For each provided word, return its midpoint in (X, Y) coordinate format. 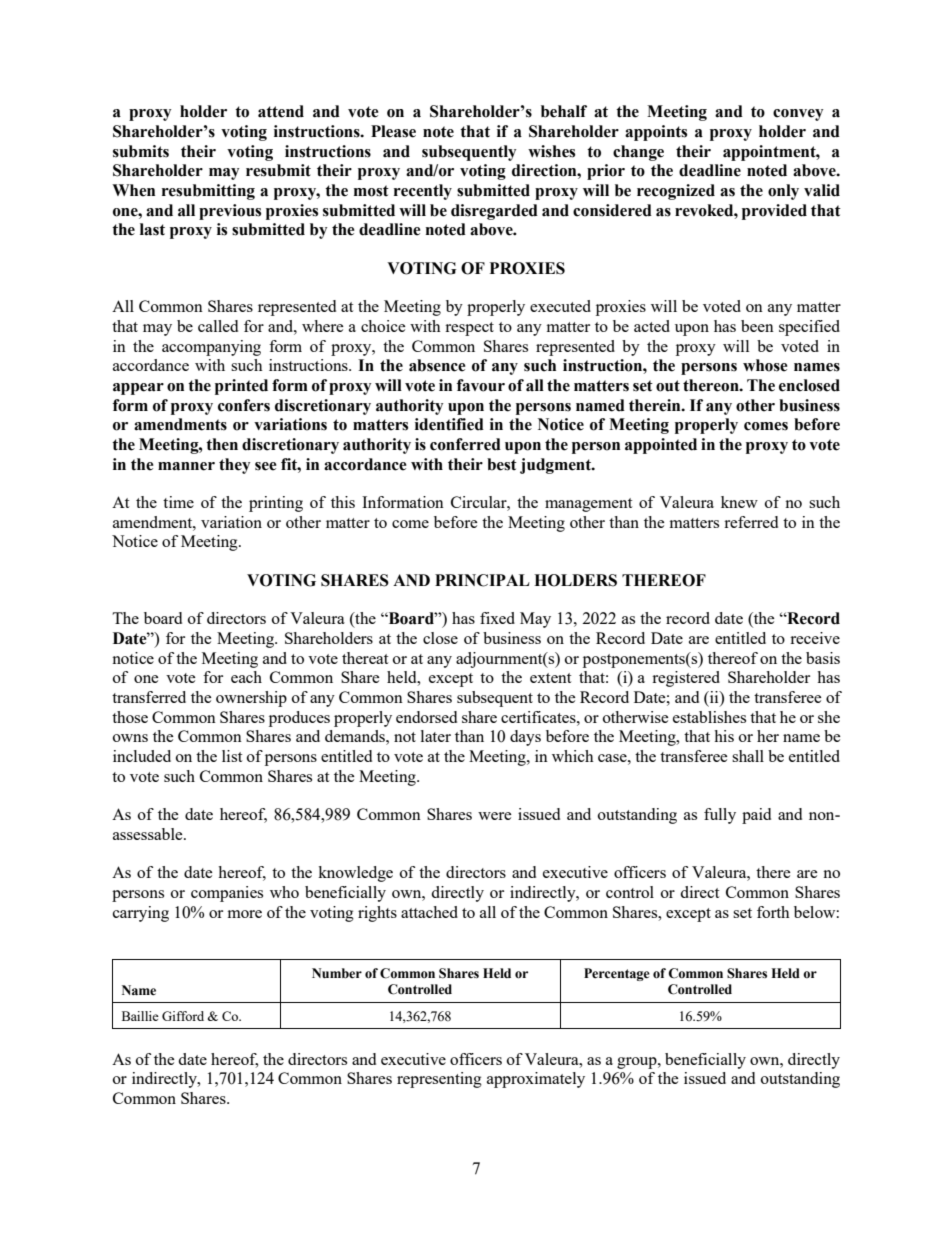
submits (141, 151)
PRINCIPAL (482, 580)
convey (798, 115)
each (246, 677)
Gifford (183, 1016)
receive (815, 638)
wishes (551, 151)
